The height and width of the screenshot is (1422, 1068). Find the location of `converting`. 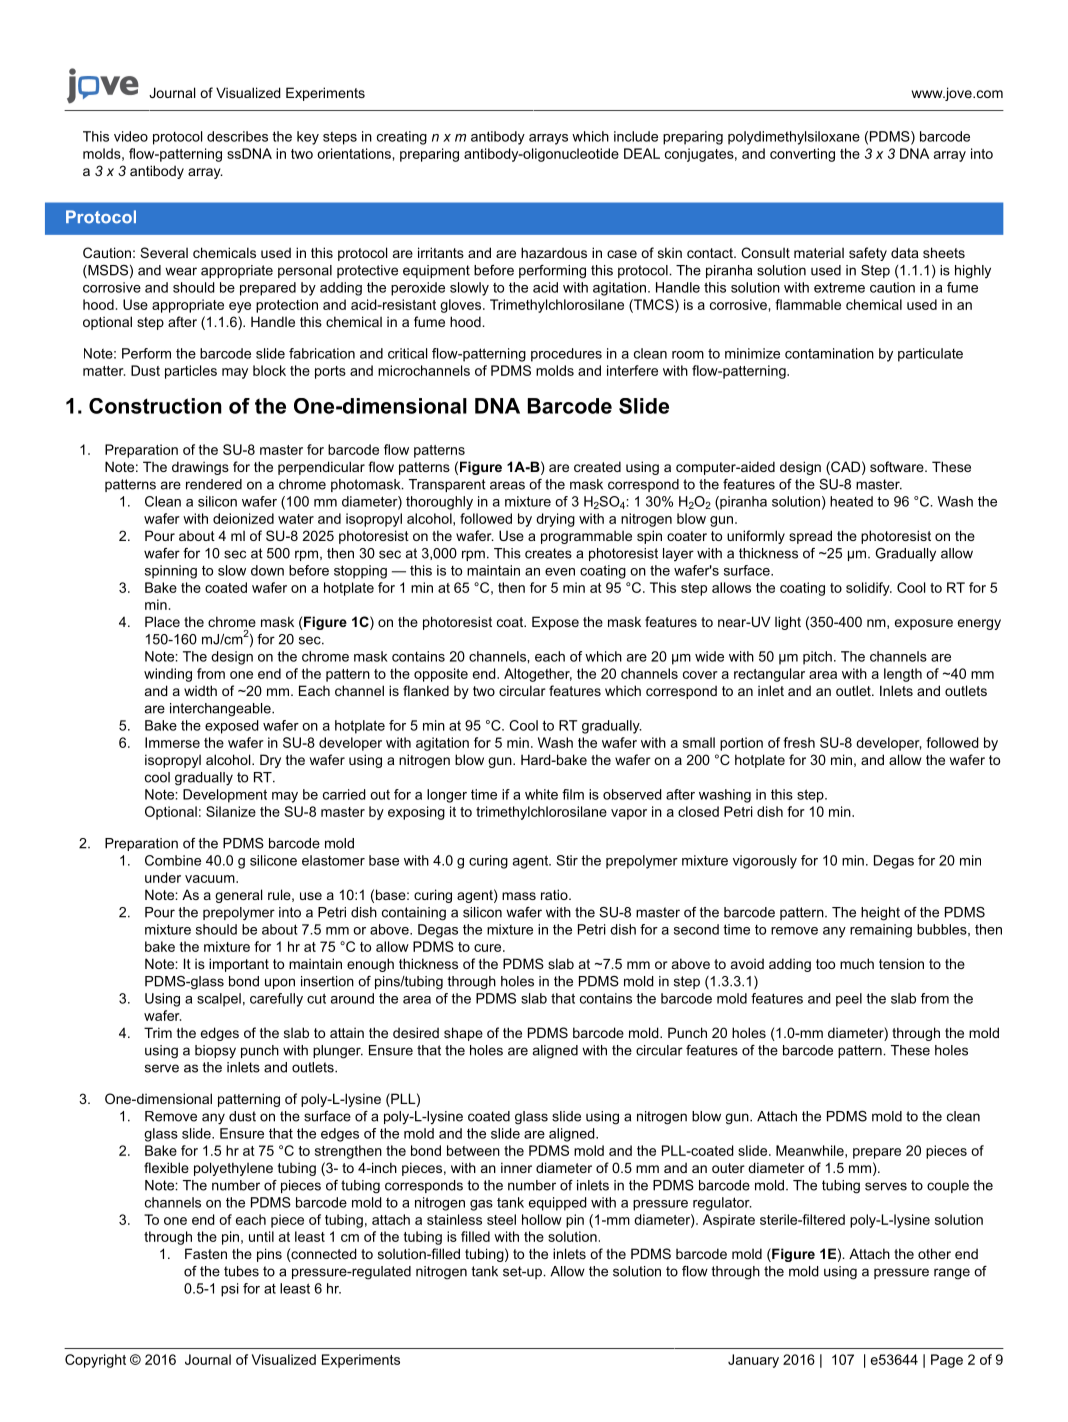

converting is located at coordinates (802, 155).
